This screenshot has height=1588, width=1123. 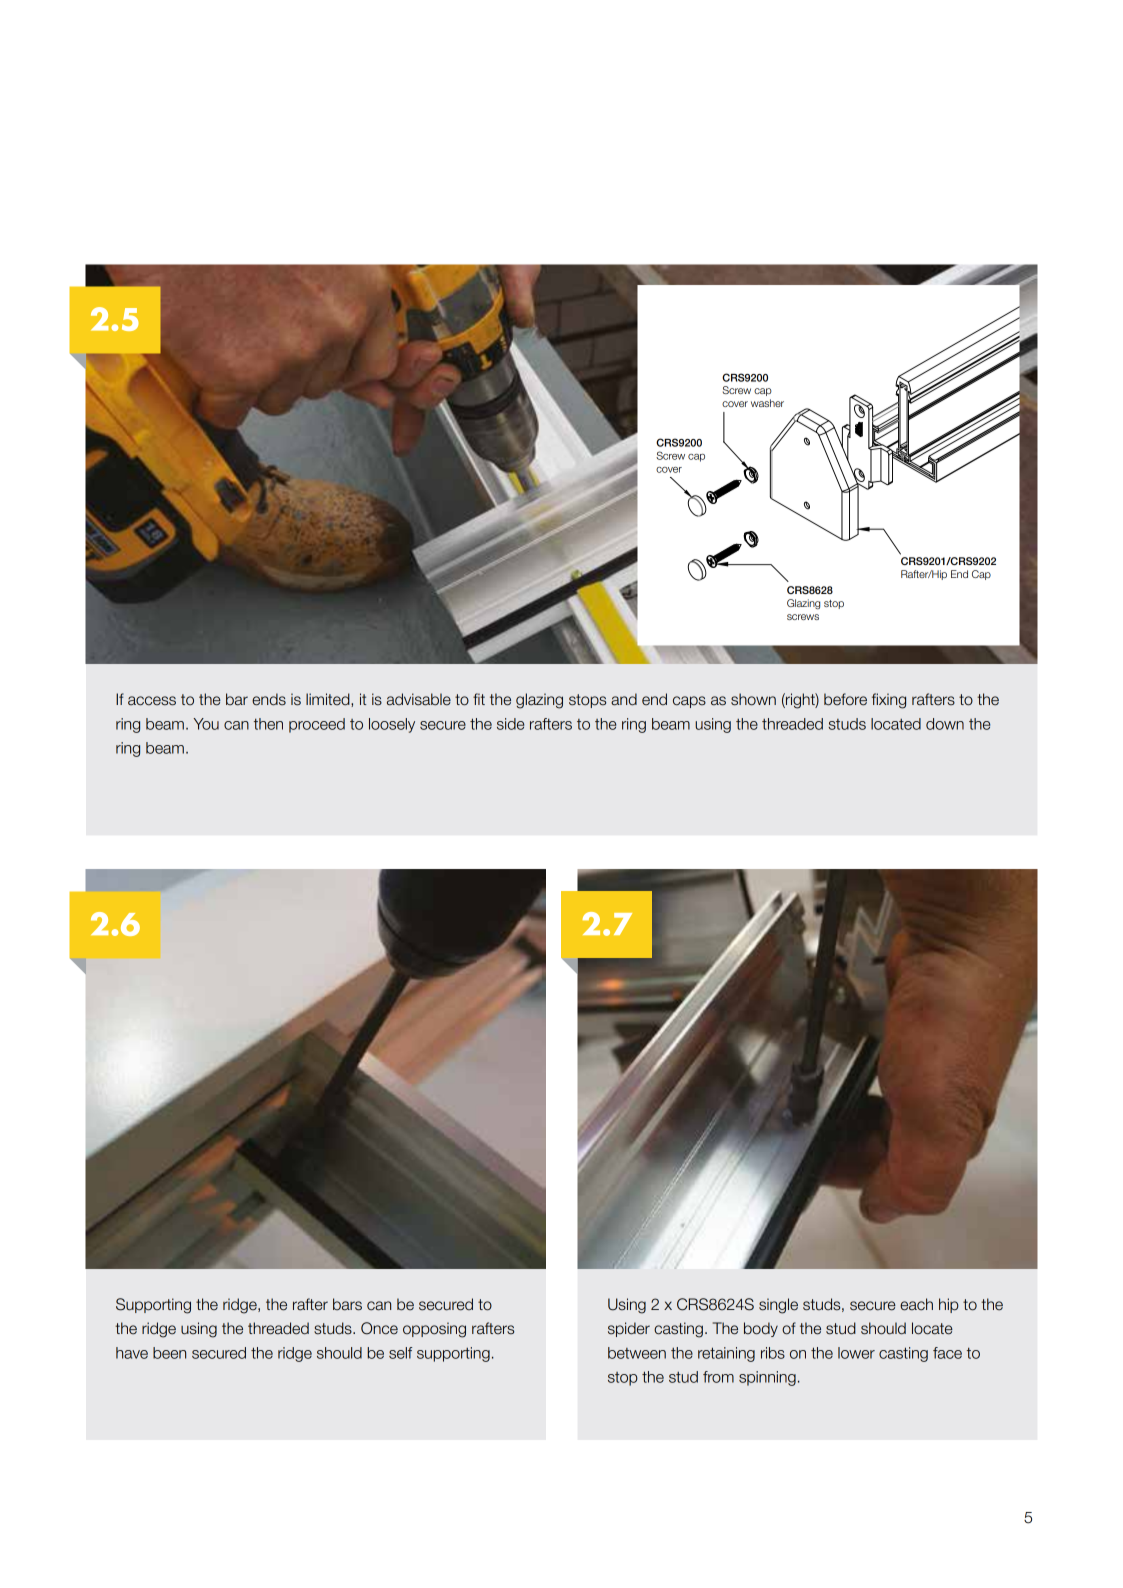 What do you see at coordinates (767, 403) in the screenshot?
I see `washer` at bounding box center [767, 403].
